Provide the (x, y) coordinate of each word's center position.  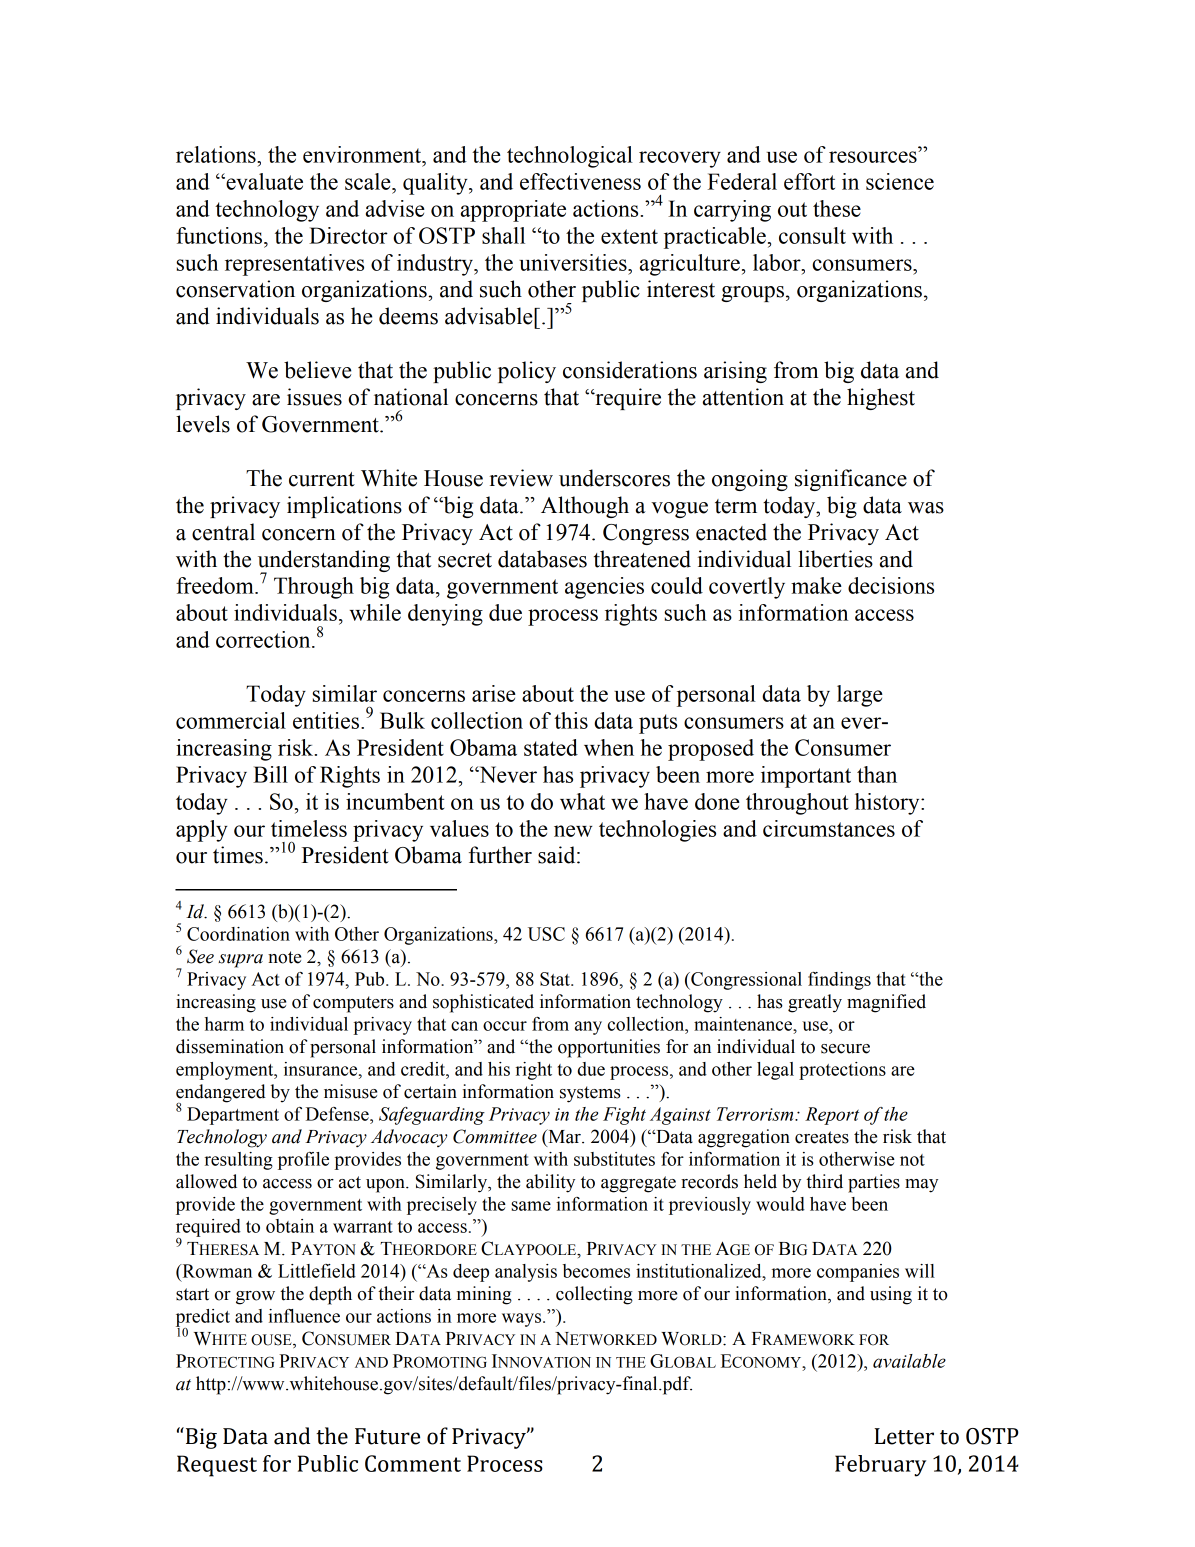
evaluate (263, 181)
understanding (324, 562)
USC (546, 934)
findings (839, 981)
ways (523, 1320)
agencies (604, 588)
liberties (835, 559)
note (284, 957)
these (837, 208)
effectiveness (580, 181)
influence (304, 1316)
